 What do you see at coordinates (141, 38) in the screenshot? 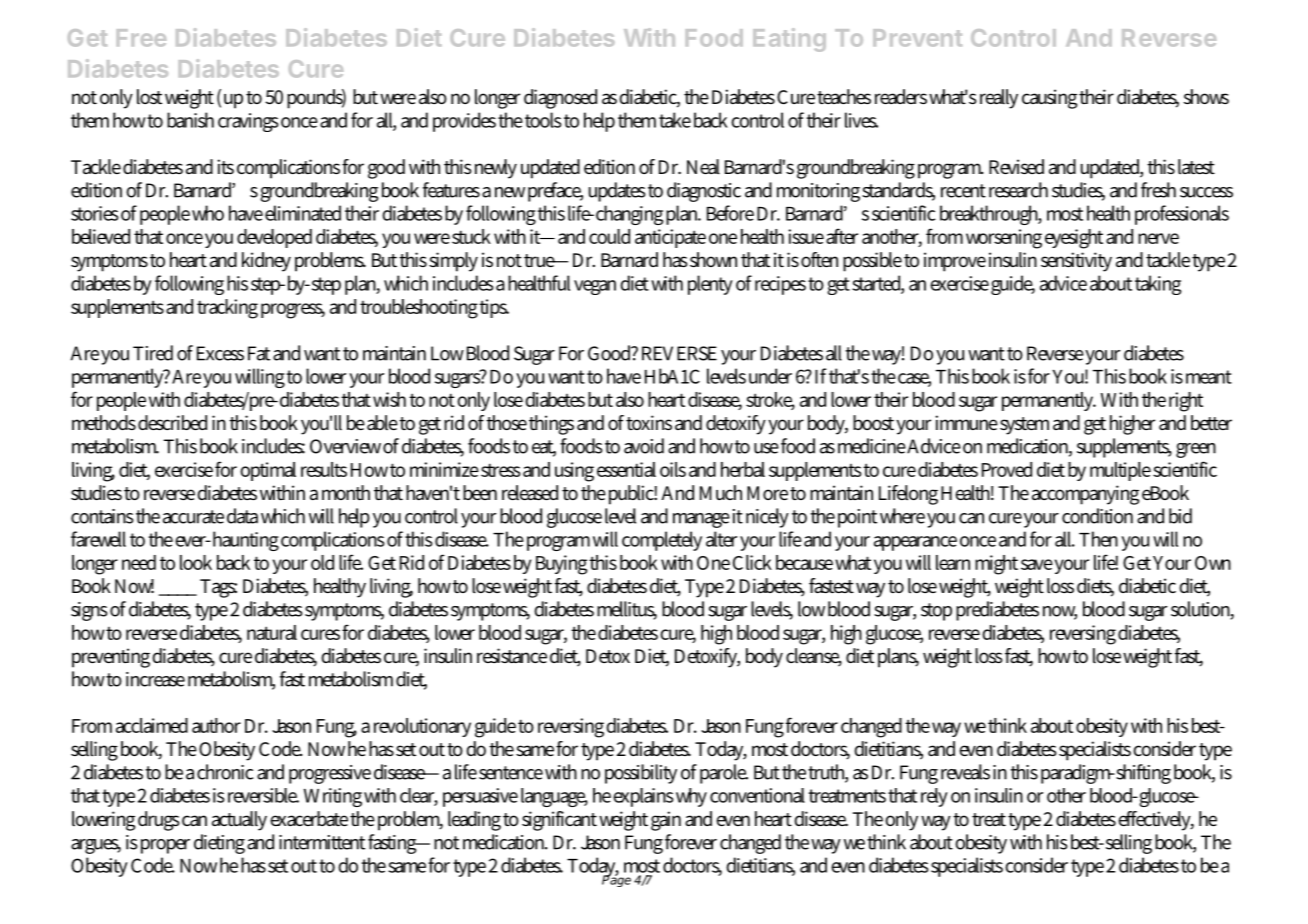
I see `Free` at bounding box center [141, 38].
